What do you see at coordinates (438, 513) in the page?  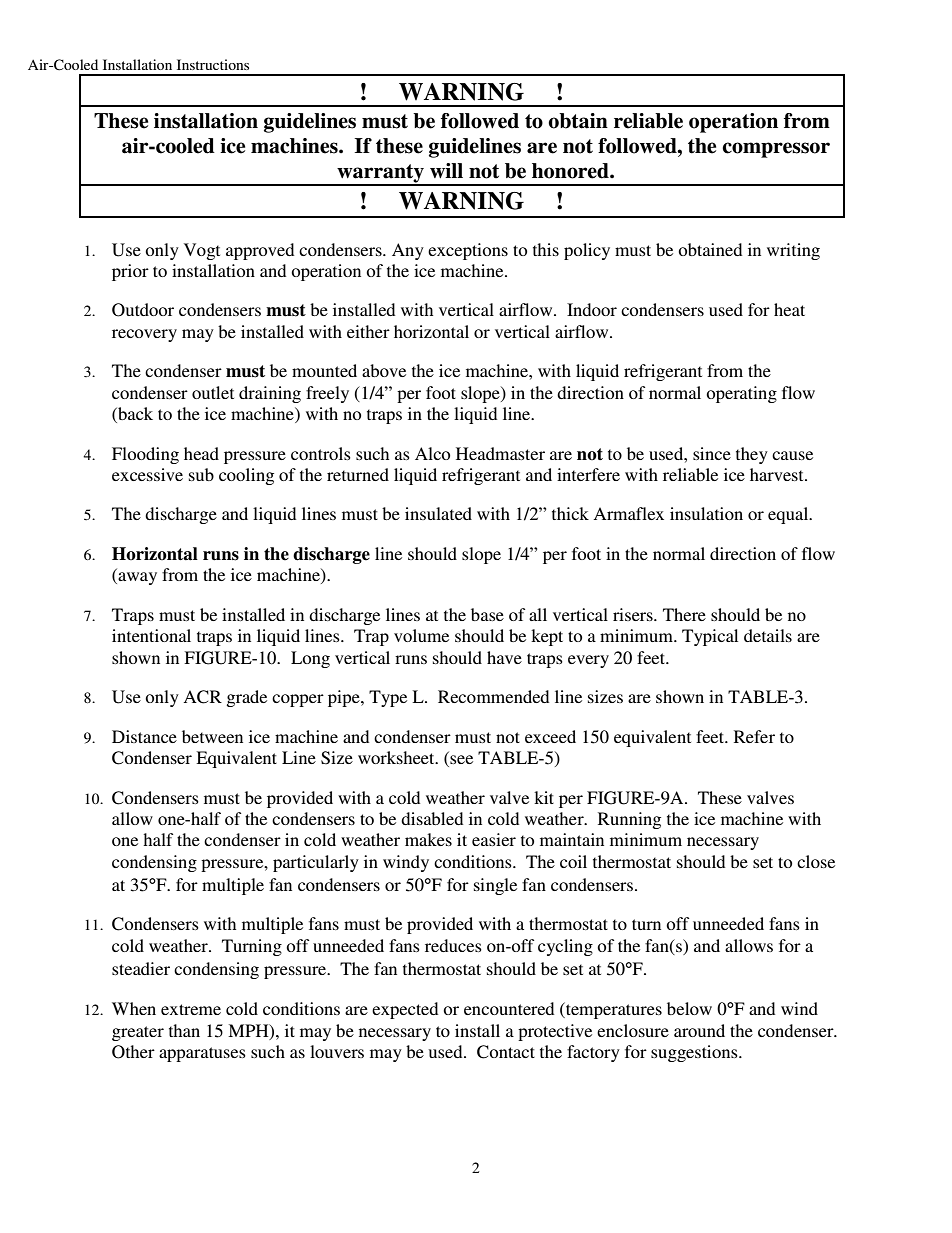 I see `insulated` at bounding box center [438, 513].
